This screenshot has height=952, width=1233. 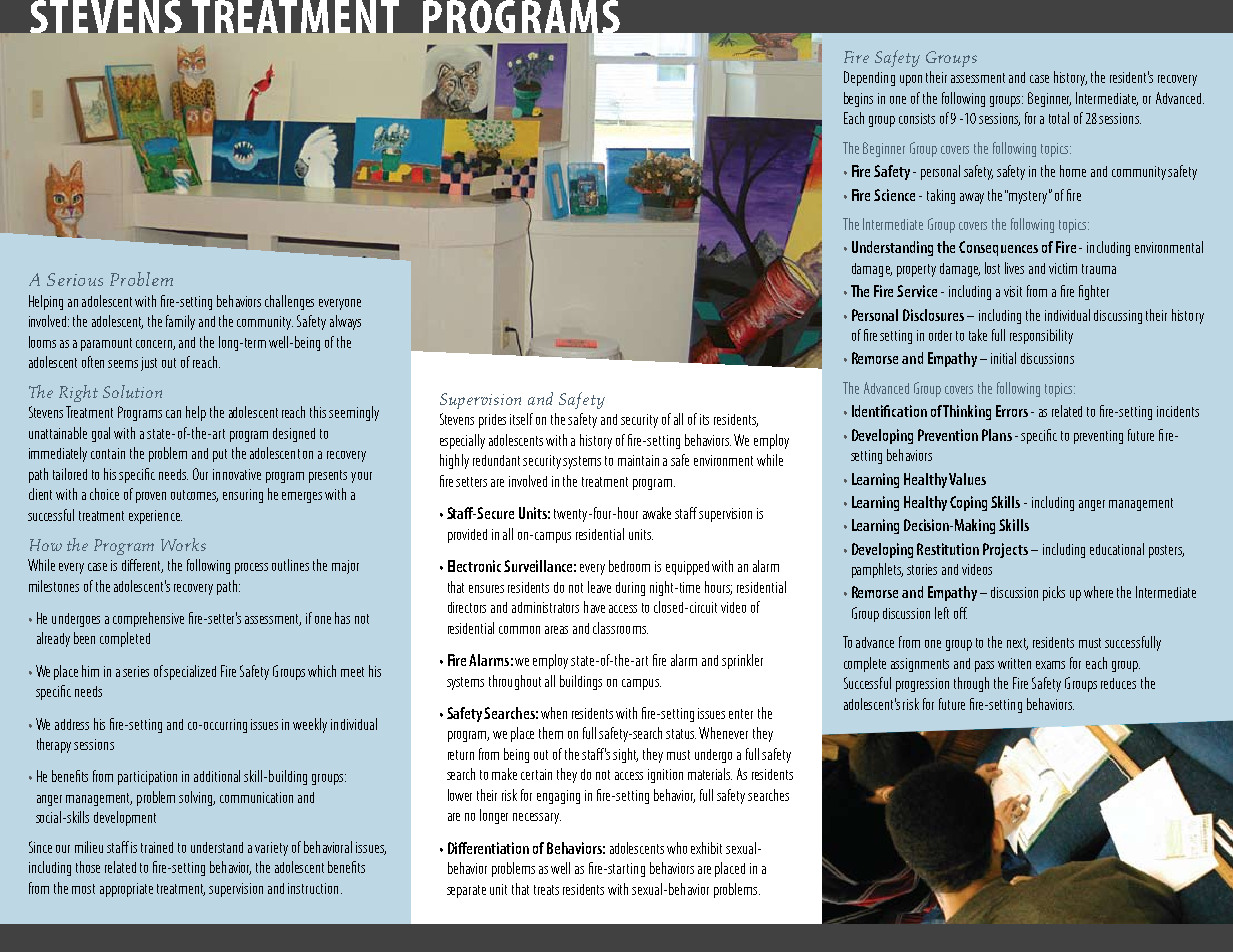 I want to click on trained, so click(x=157, y=847).
